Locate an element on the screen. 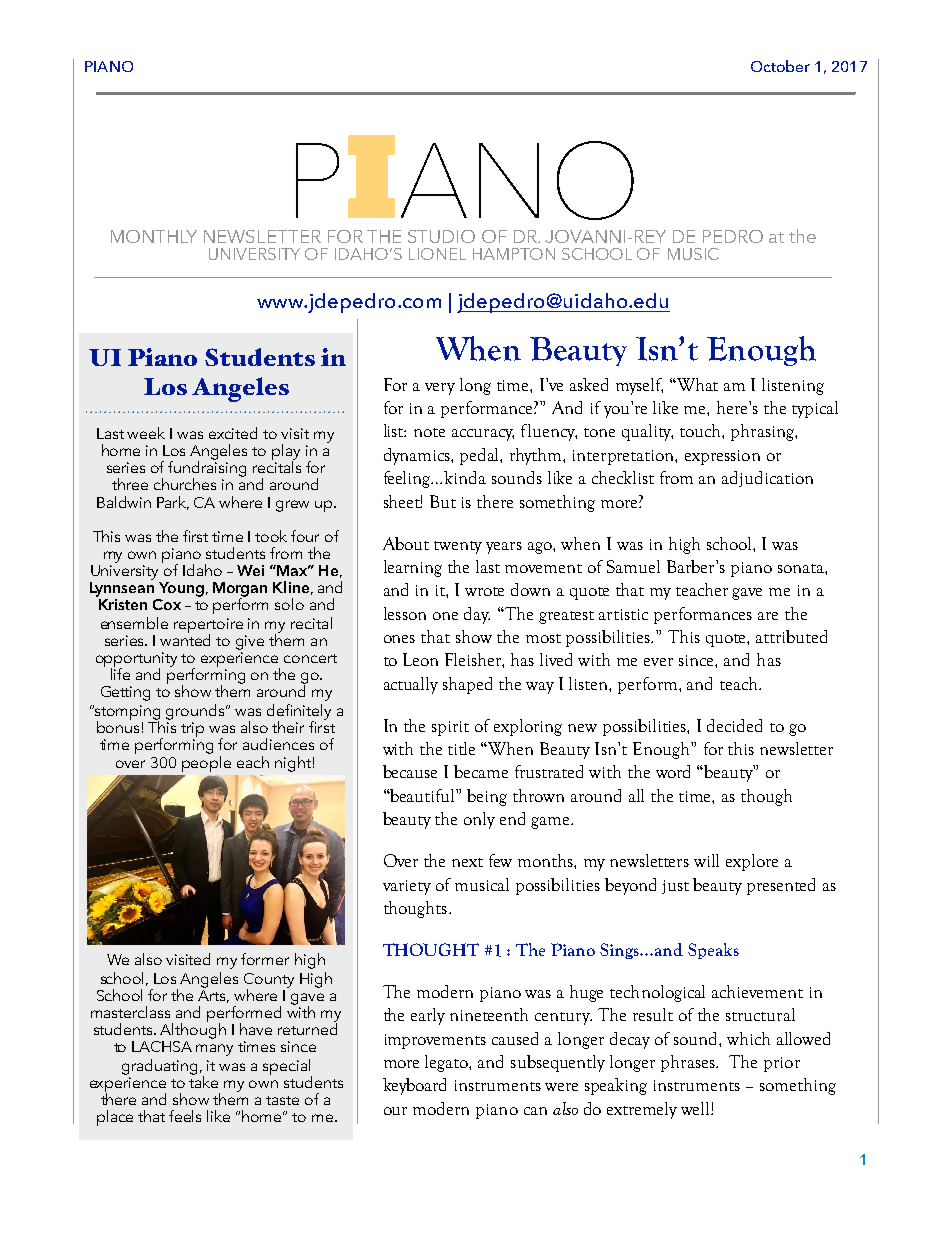 The width and height of the screenshot is (952, 1233). explore is located at coordinates (752, 862).
